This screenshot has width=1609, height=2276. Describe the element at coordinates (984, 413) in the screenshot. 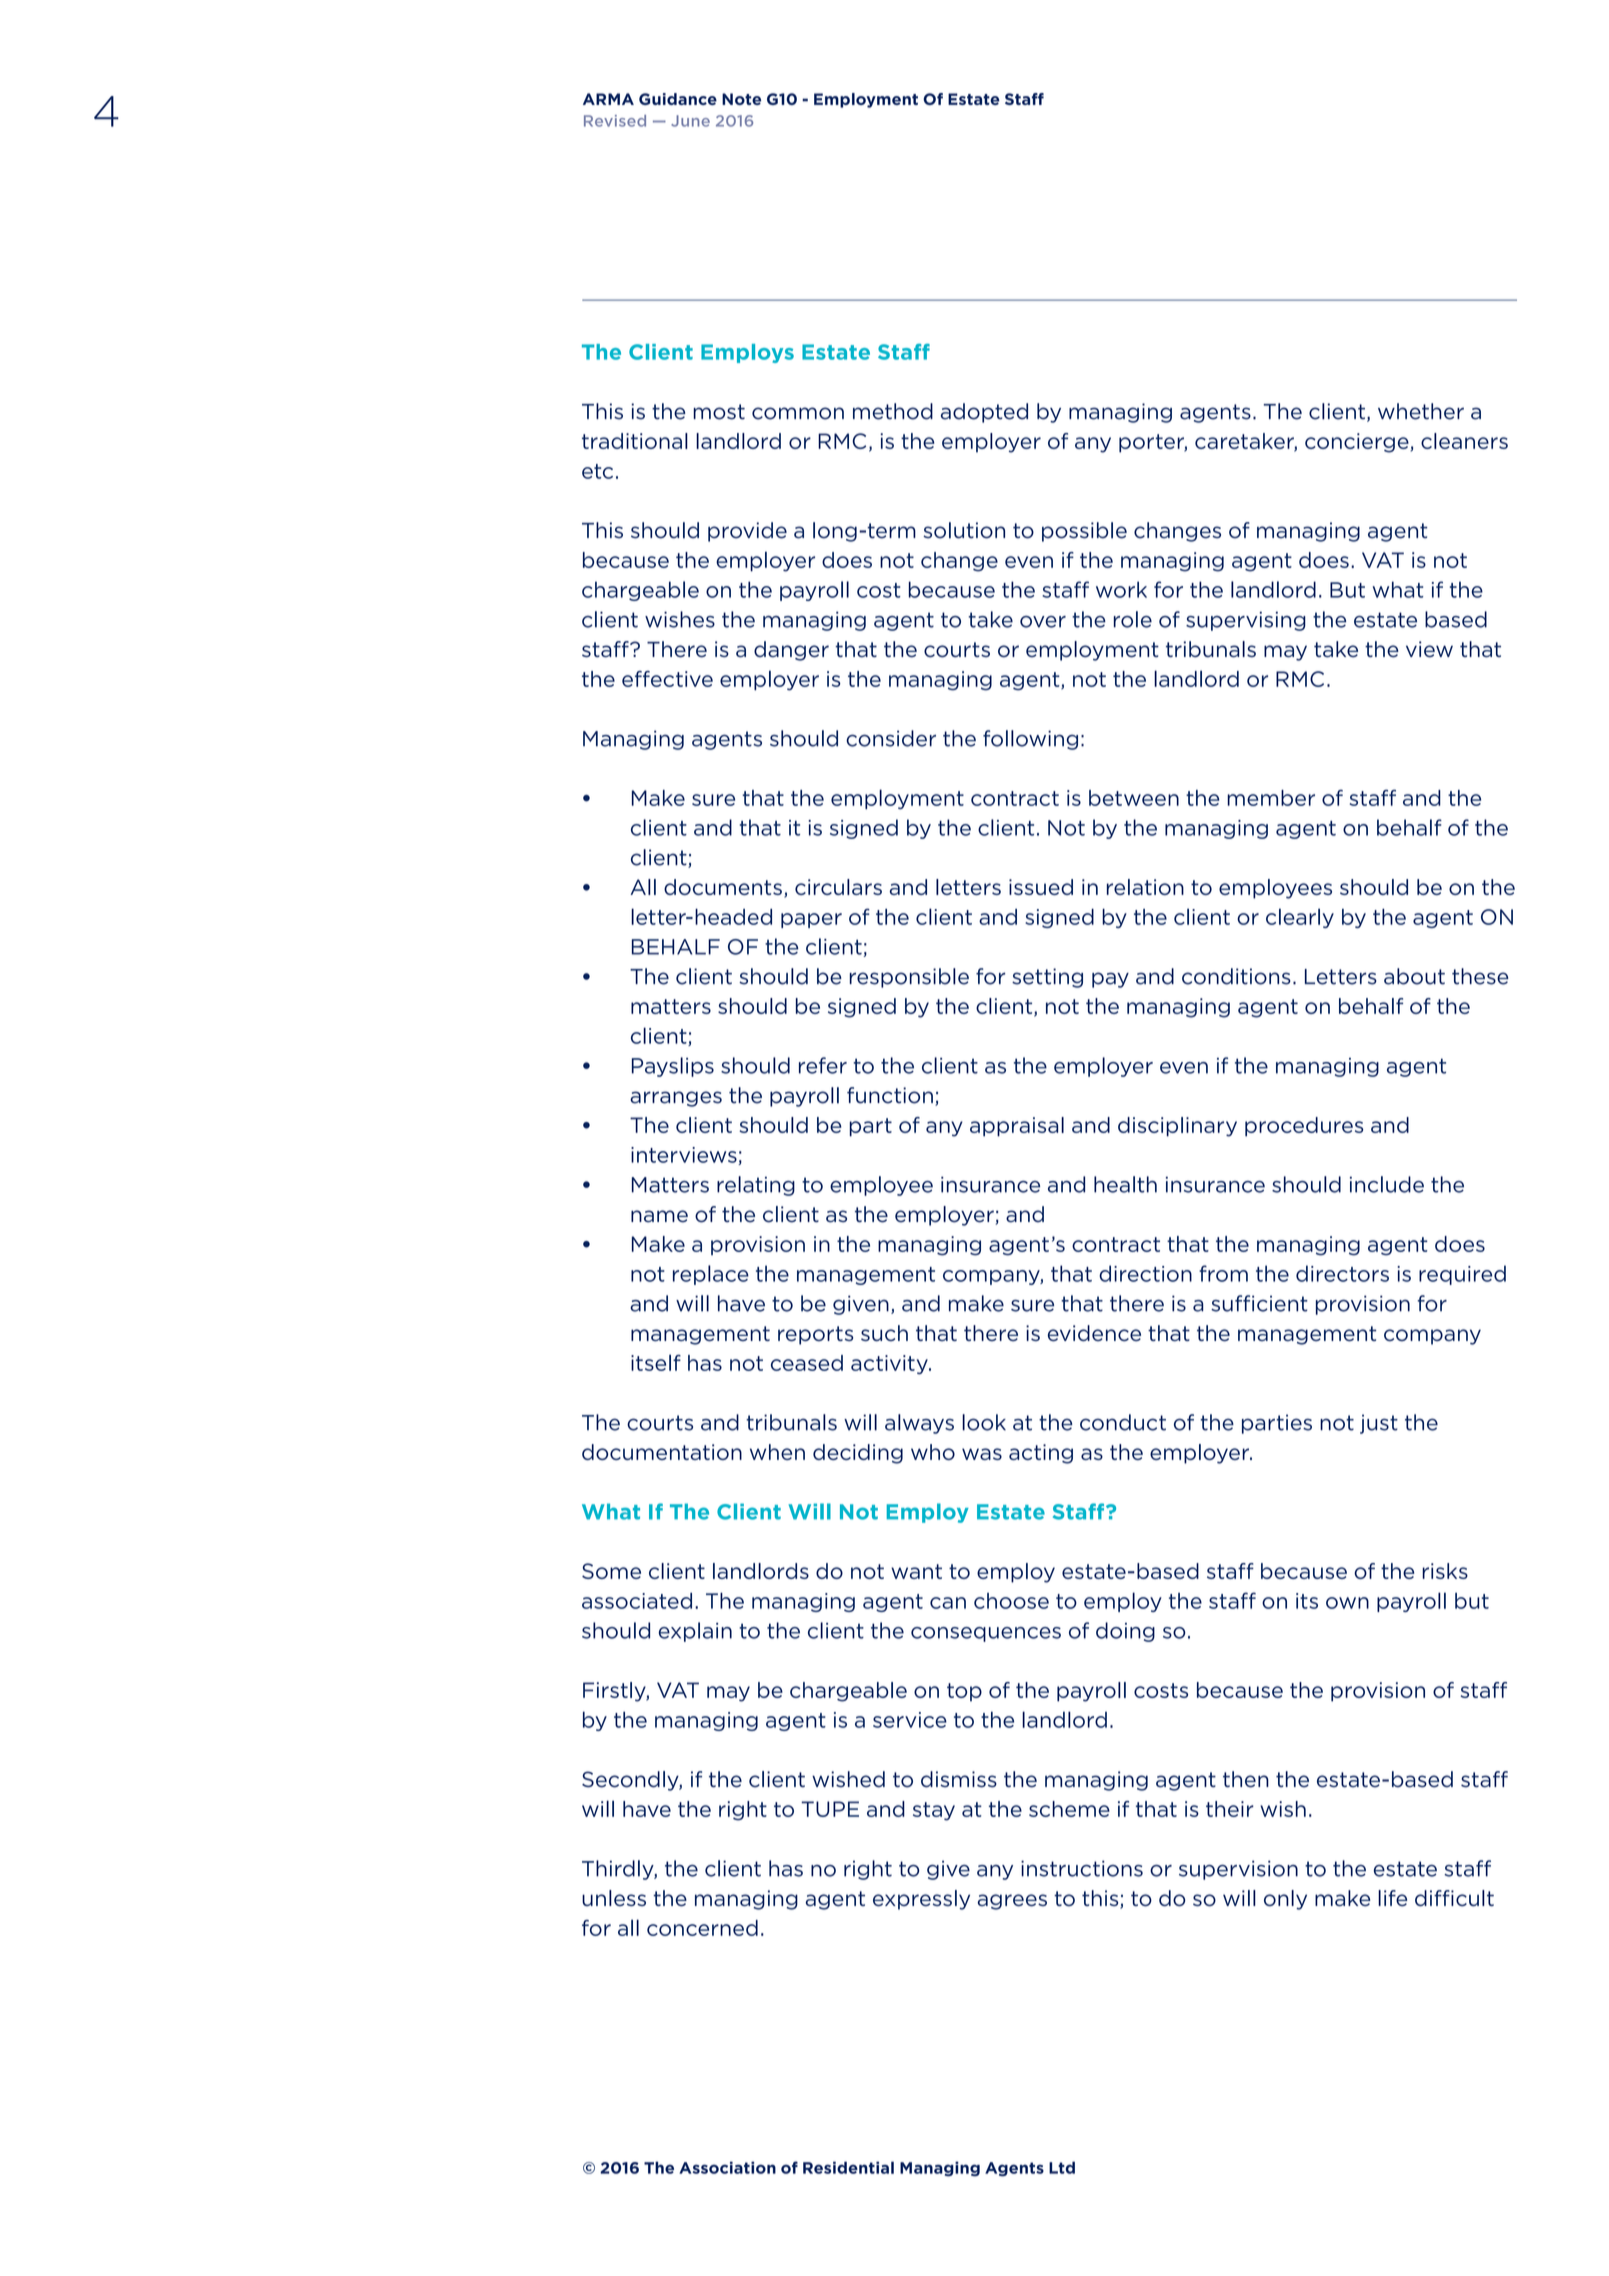

I see `adopted` at that location.
